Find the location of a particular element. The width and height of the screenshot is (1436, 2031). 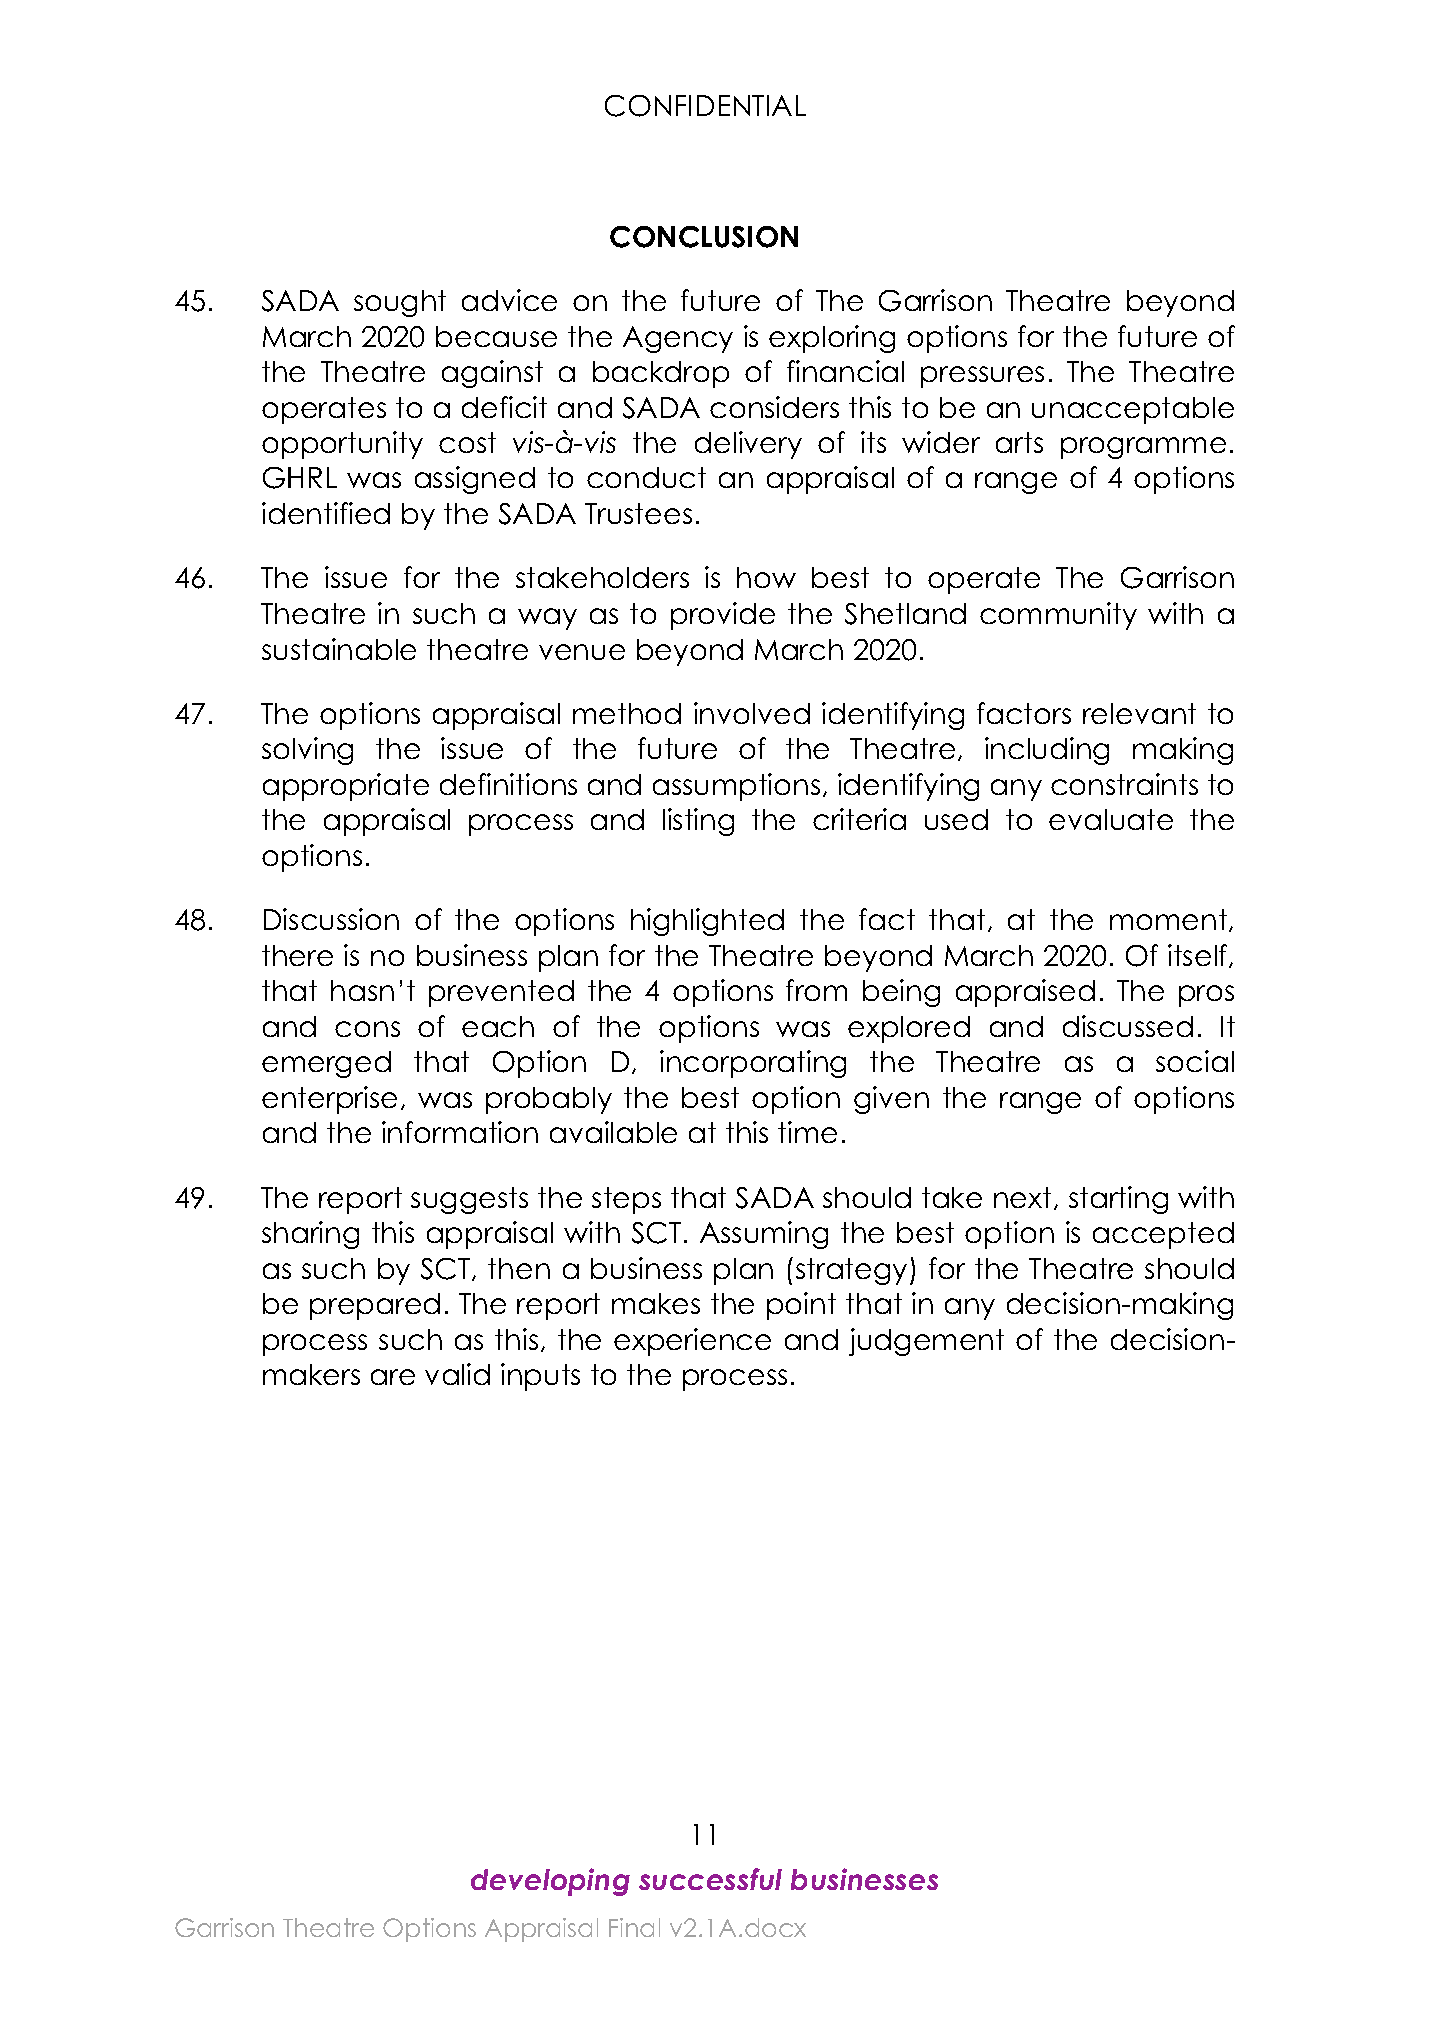

successful is located at coordinates (710, 1879).
